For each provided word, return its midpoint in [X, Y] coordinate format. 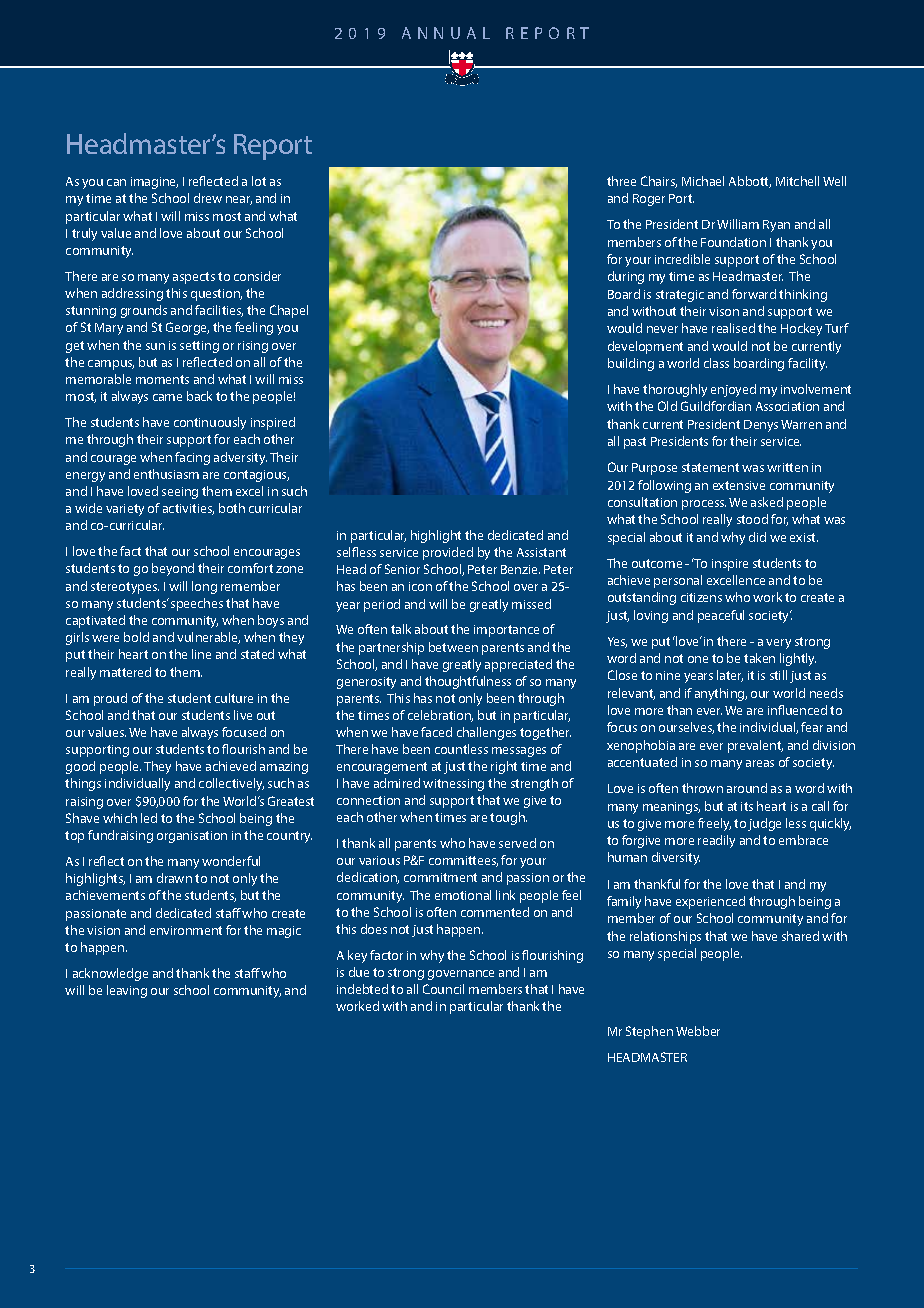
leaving [127, 991]
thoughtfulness [468, 682]
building [631, 364]
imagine [154, 183]
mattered [125, 672]
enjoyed [733, 390]
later [730, 676]
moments [162, 379]
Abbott [750, 182]
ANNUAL [446, 33]
